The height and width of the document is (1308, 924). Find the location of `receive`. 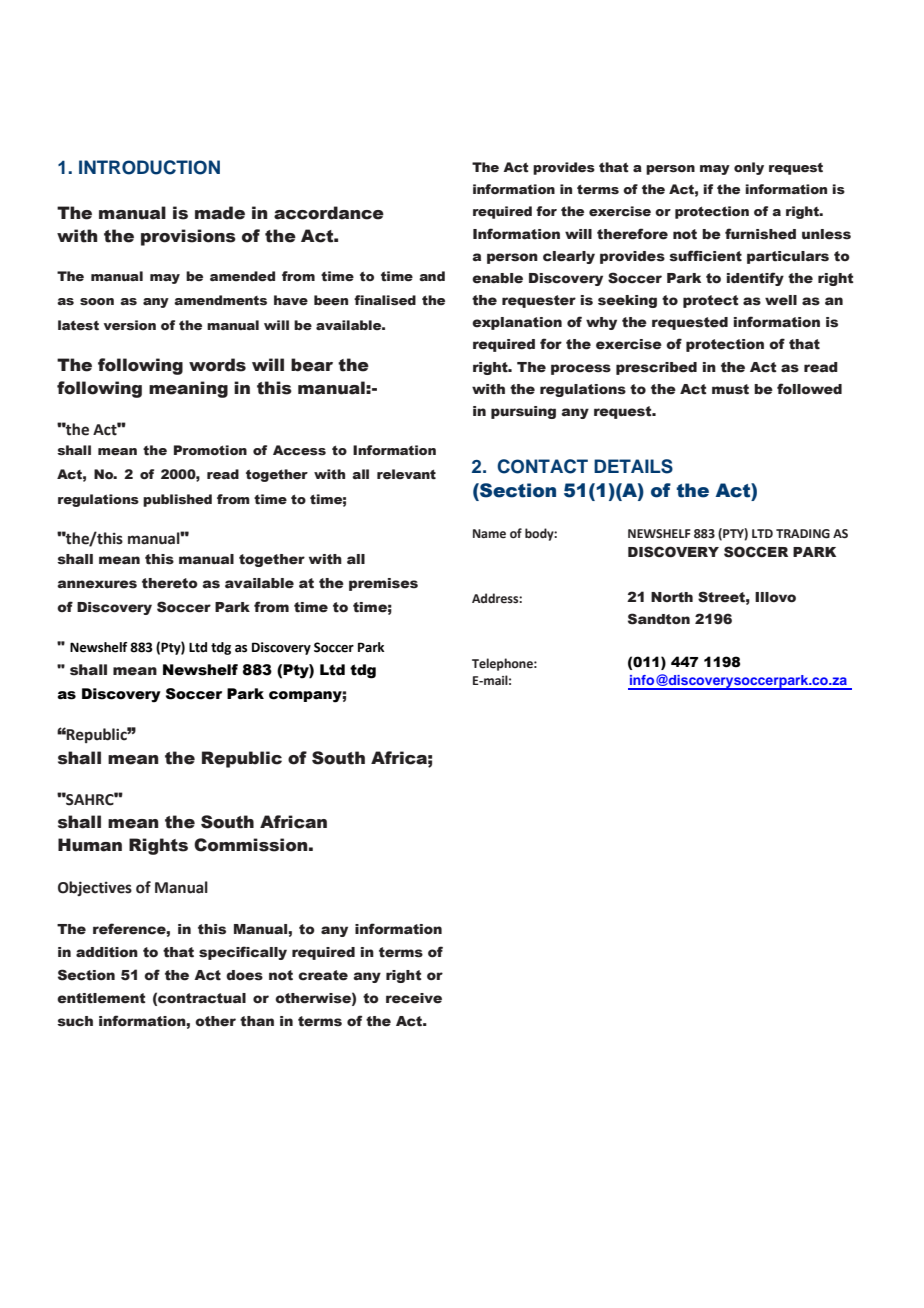

receive is located at coordinates (414, 998).
